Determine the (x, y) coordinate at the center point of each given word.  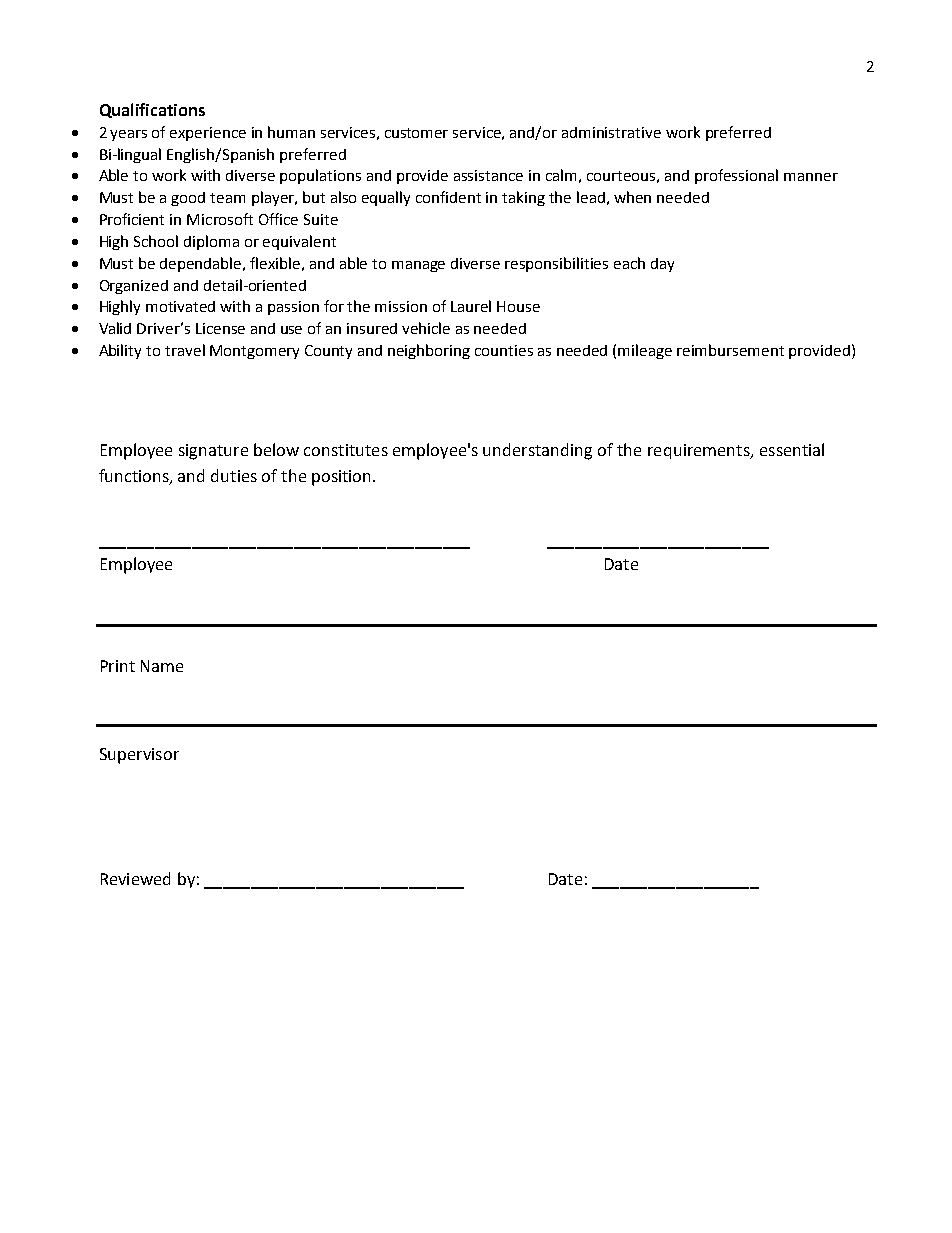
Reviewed (135, 878)
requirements (700, 451)
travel (185, 350)
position (341, 478)
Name (162, 666)
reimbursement (730, 350)
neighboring (429, 351)
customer (416, 133)
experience (208, 134)
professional (736, 176)
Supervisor (139, 756)
